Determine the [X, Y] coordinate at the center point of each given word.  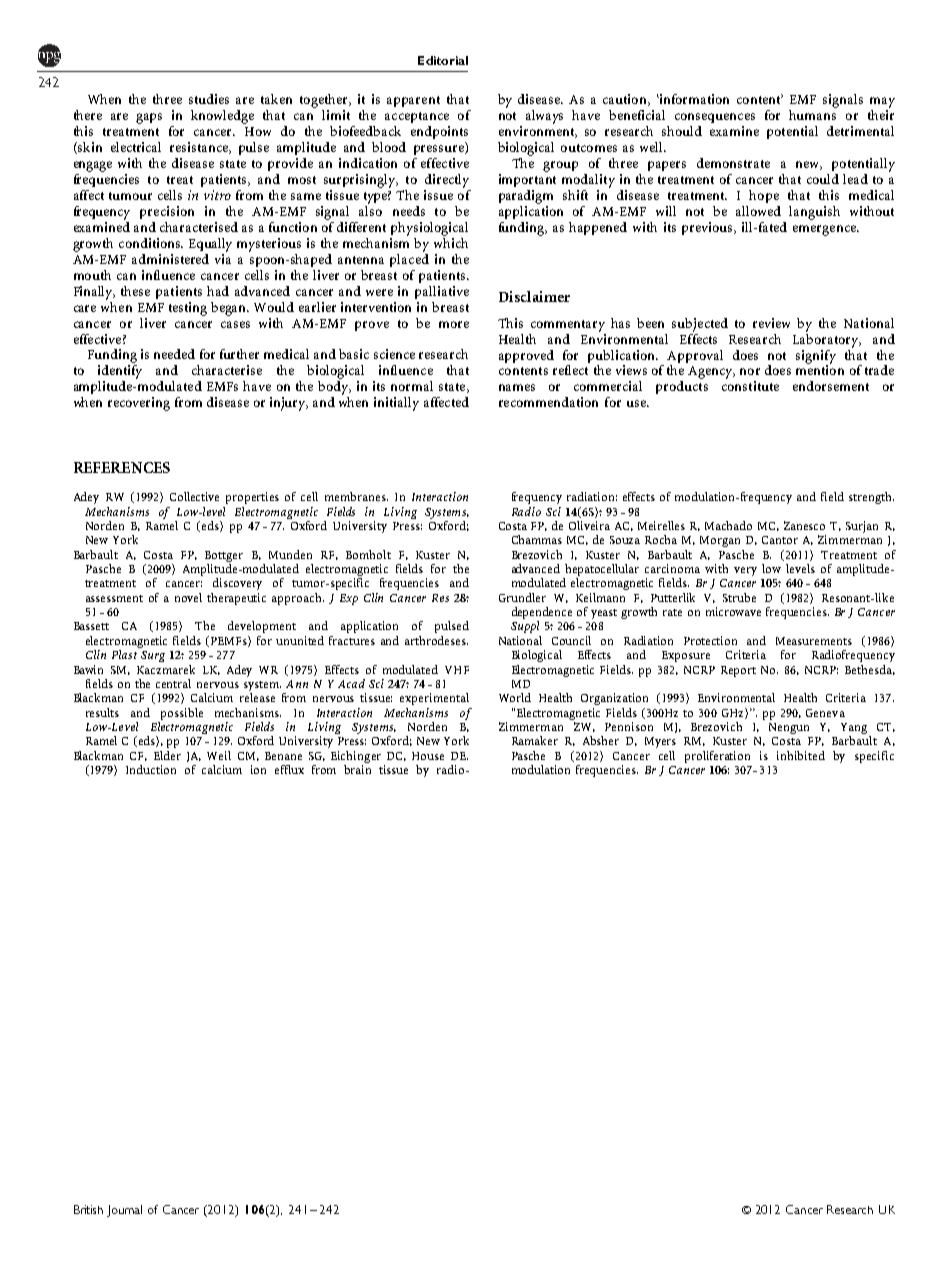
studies [209, 99]
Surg [153, 656]
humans [812, 115]
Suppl [525, 627]
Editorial [443, 60]
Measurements [814, 641]
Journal [124, 1211]
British [88, 1209]
